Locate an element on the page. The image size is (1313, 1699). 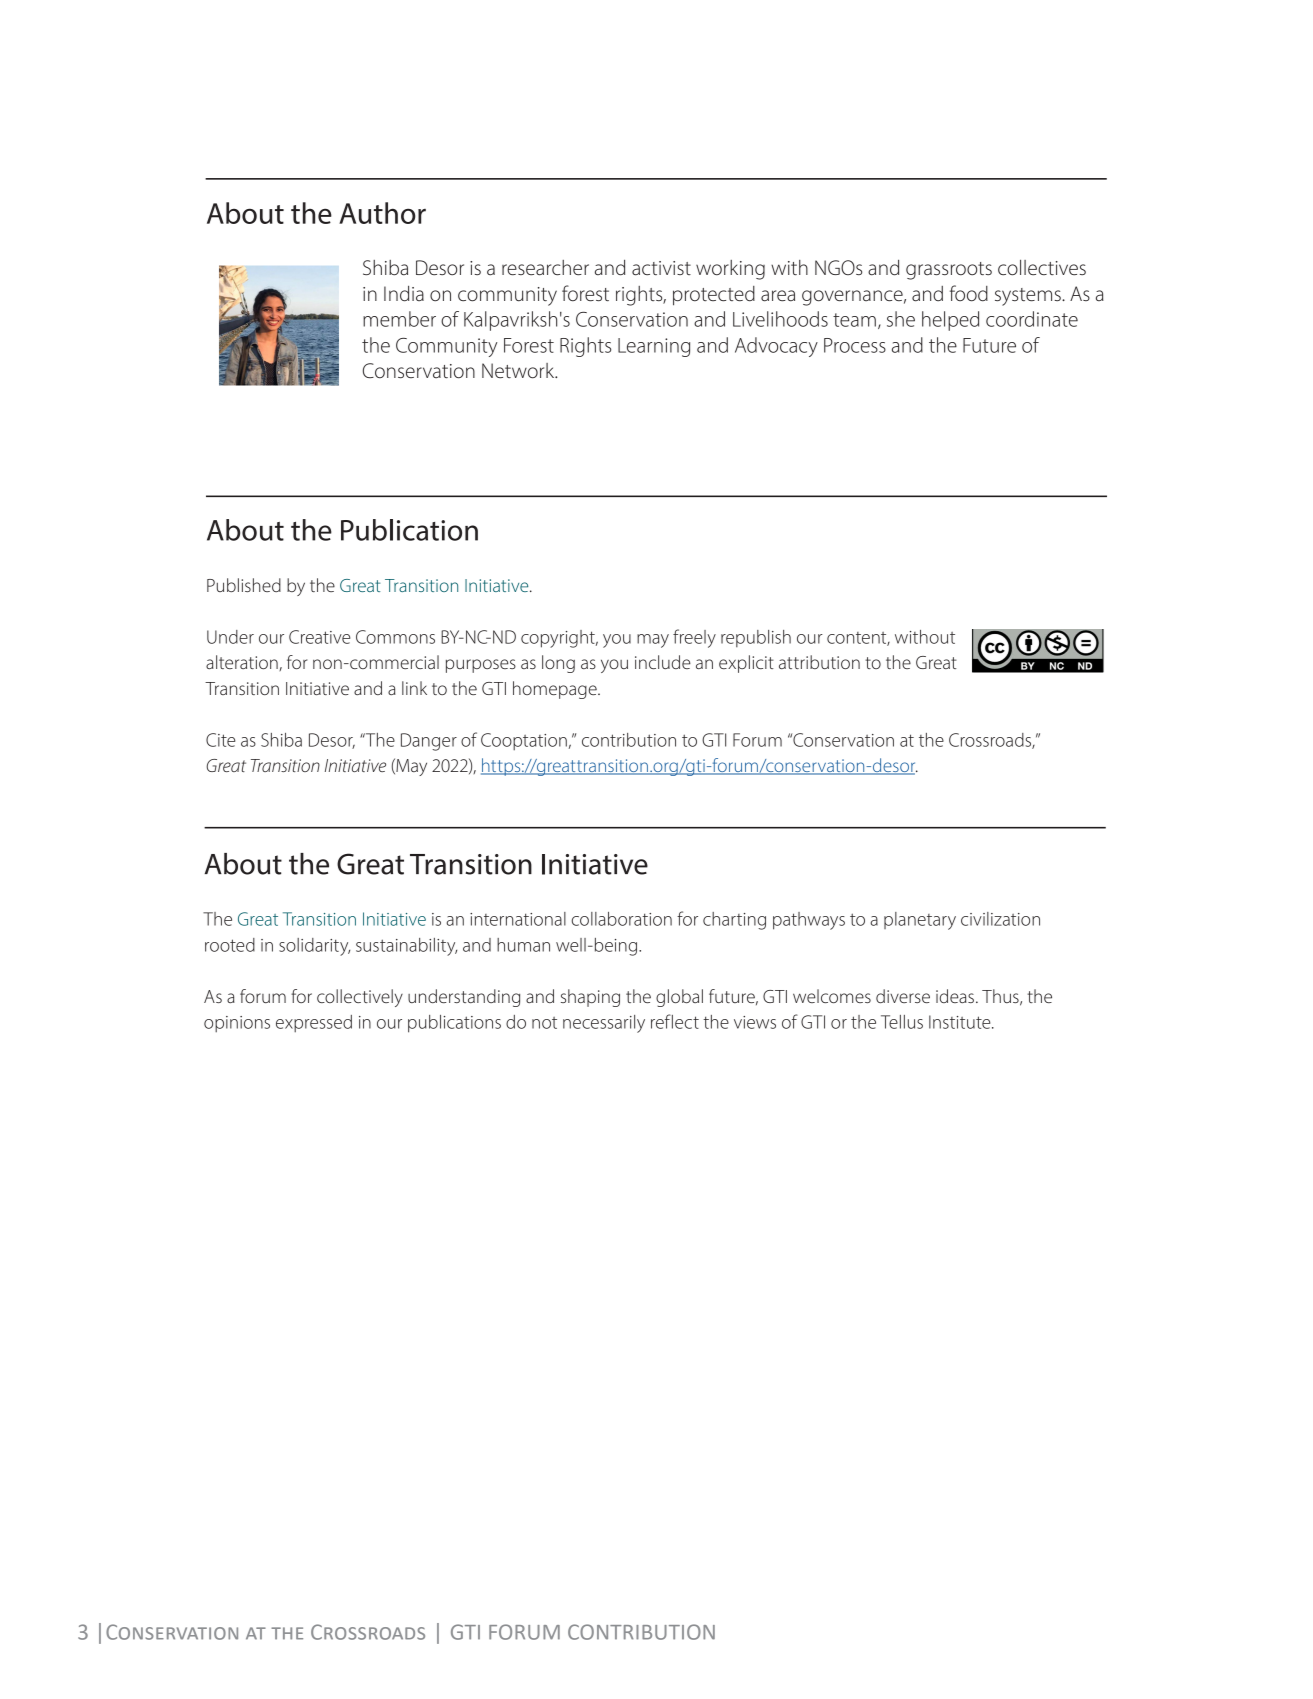
attribution is located at coordinates (819, 662).
